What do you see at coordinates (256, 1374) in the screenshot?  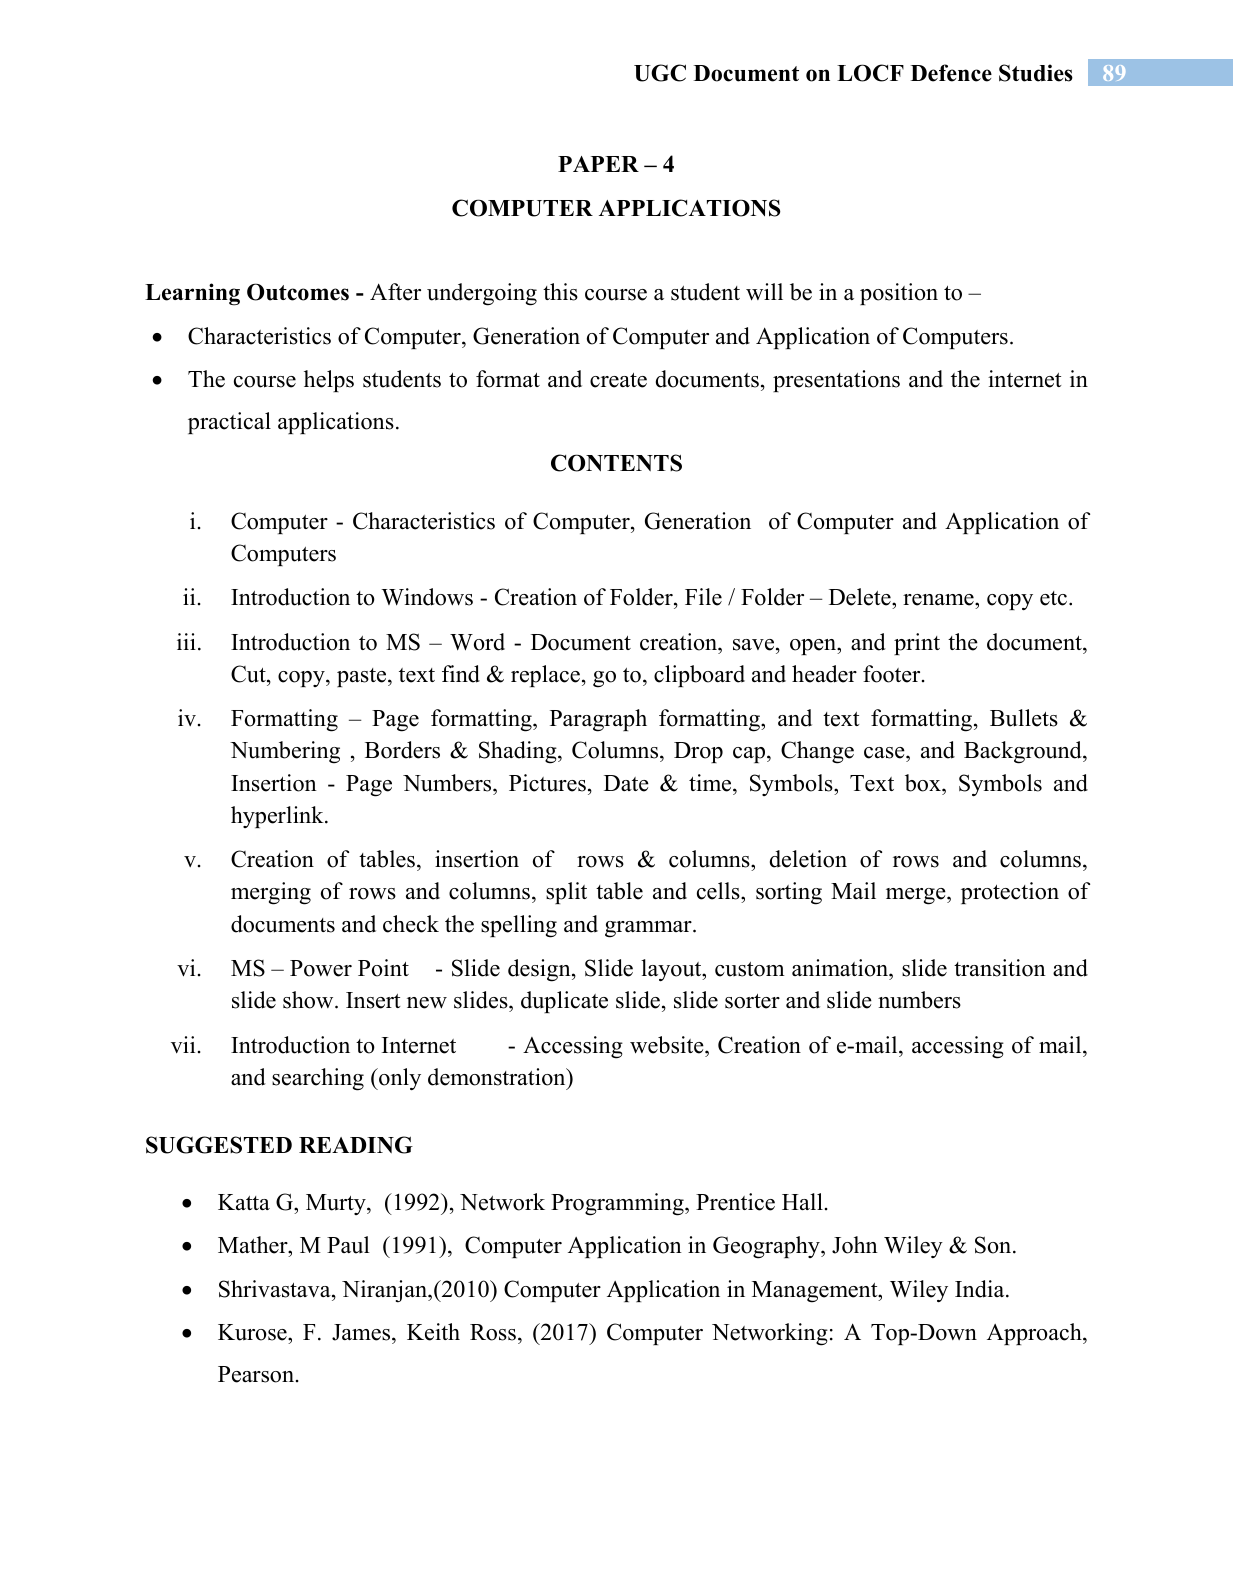 I see `Pearson` at bounding box center [256, 1374].
